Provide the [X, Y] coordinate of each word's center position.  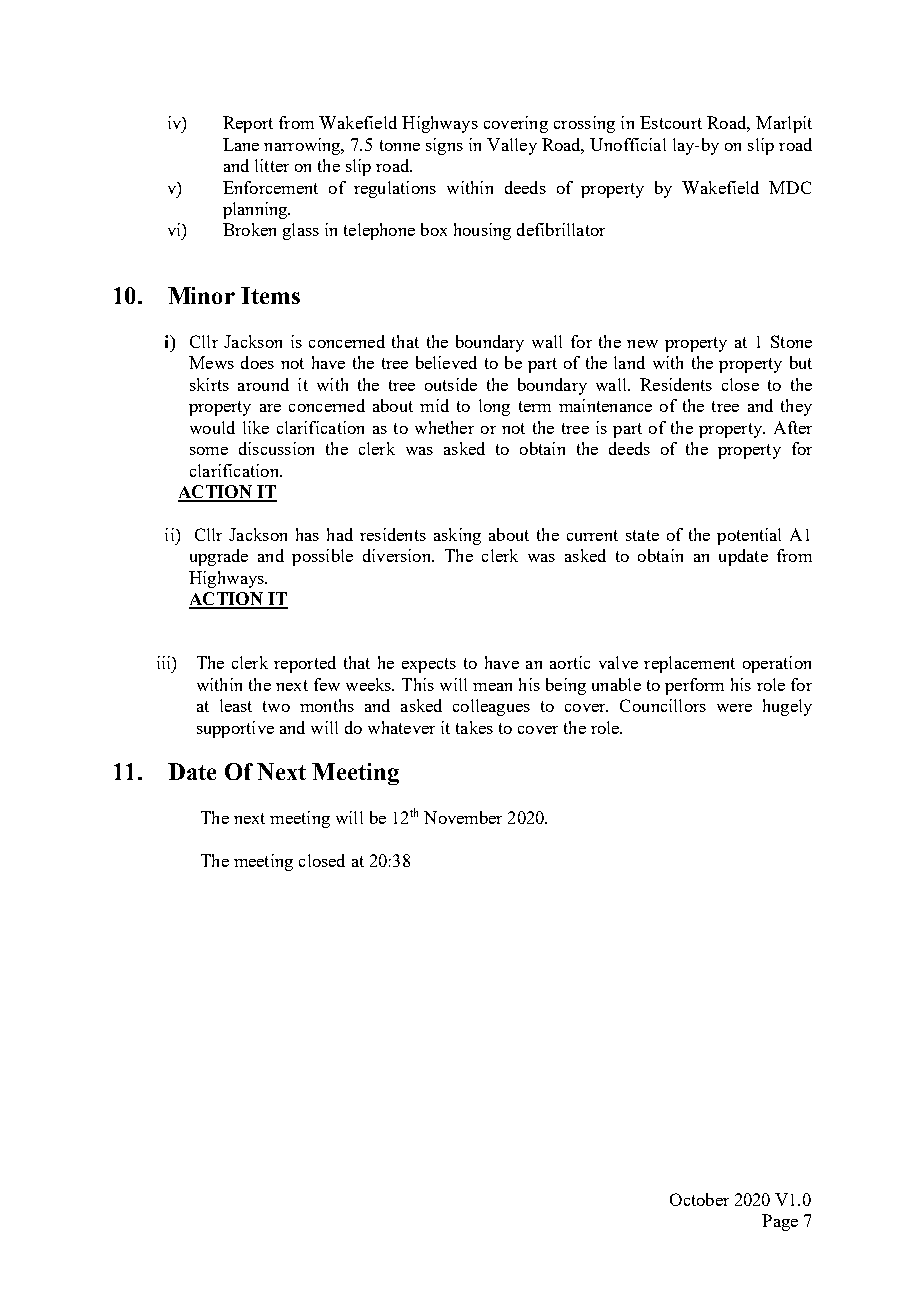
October [699, 1199]
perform [694, 686]
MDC [790, 187]
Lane [241, 144]
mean [492, 687]
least [236, 705]
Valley [512, 146]
